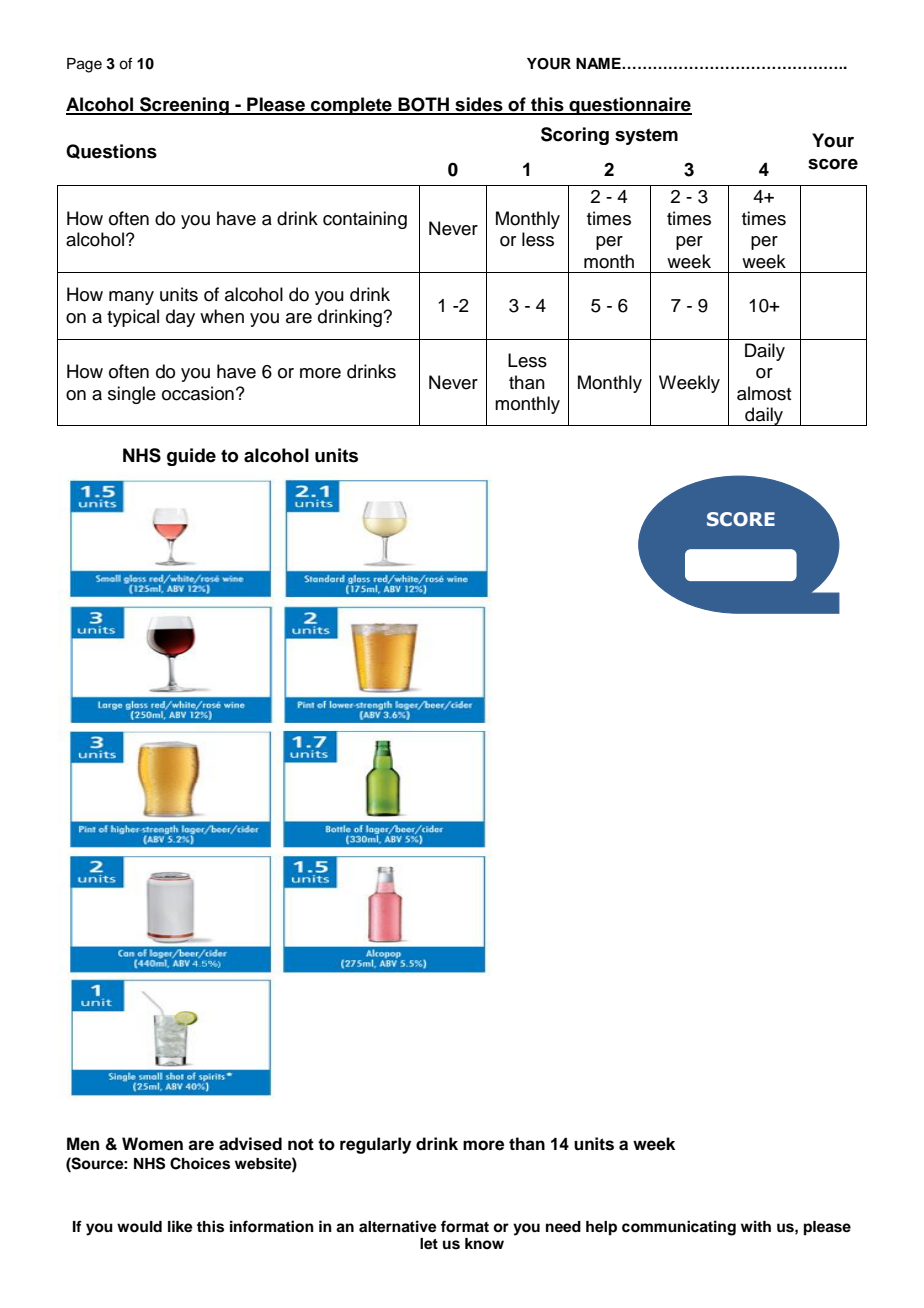 The height and width of the screenshot is (1308, 924). What do you see at coordinates (423, 105) in the screenshot?
I see `BOTH` at bounding box center [423, 105].
